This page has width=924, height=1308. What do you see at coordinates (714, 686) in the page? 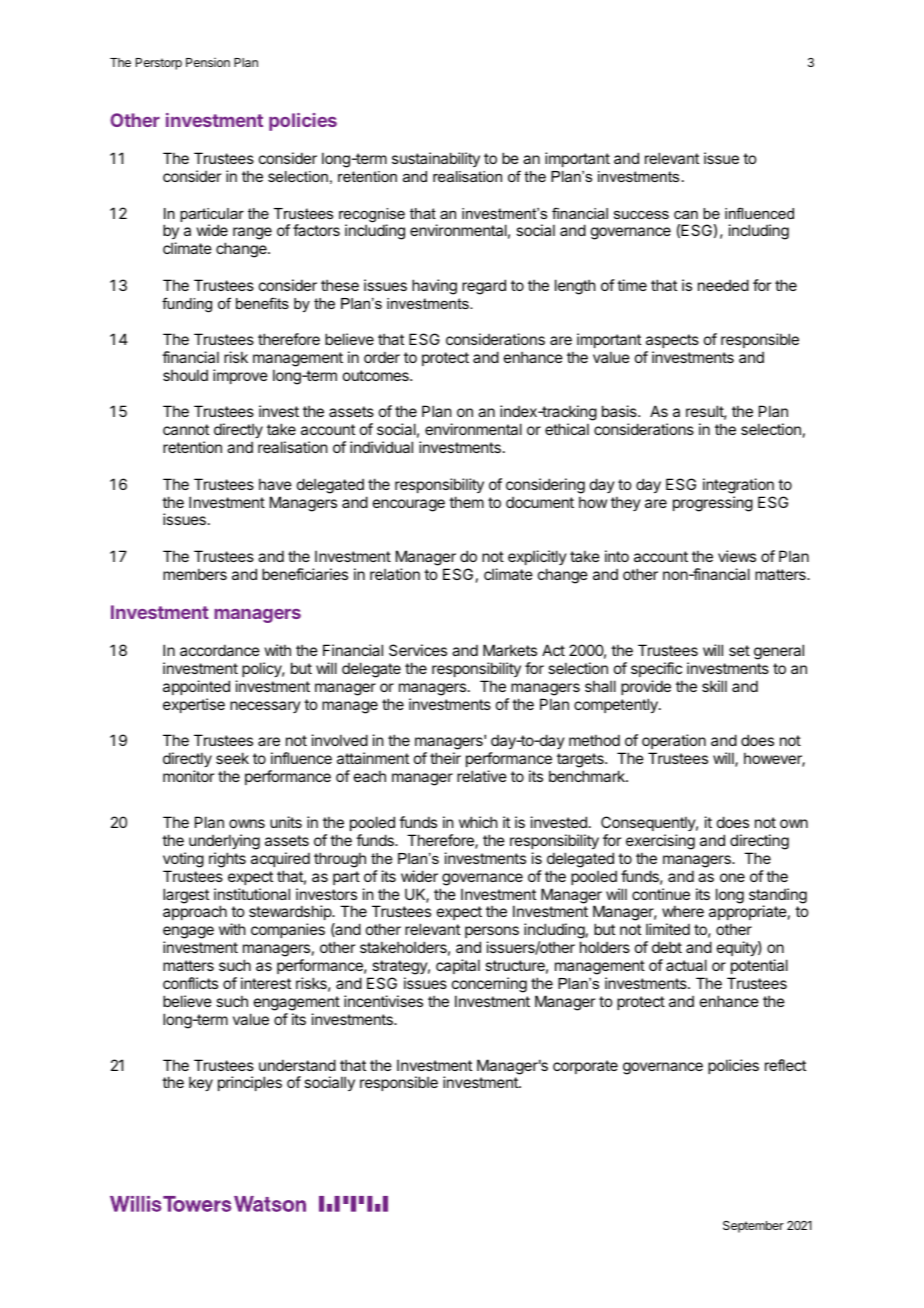
I see `skill` at bounding box center [714, 686].
